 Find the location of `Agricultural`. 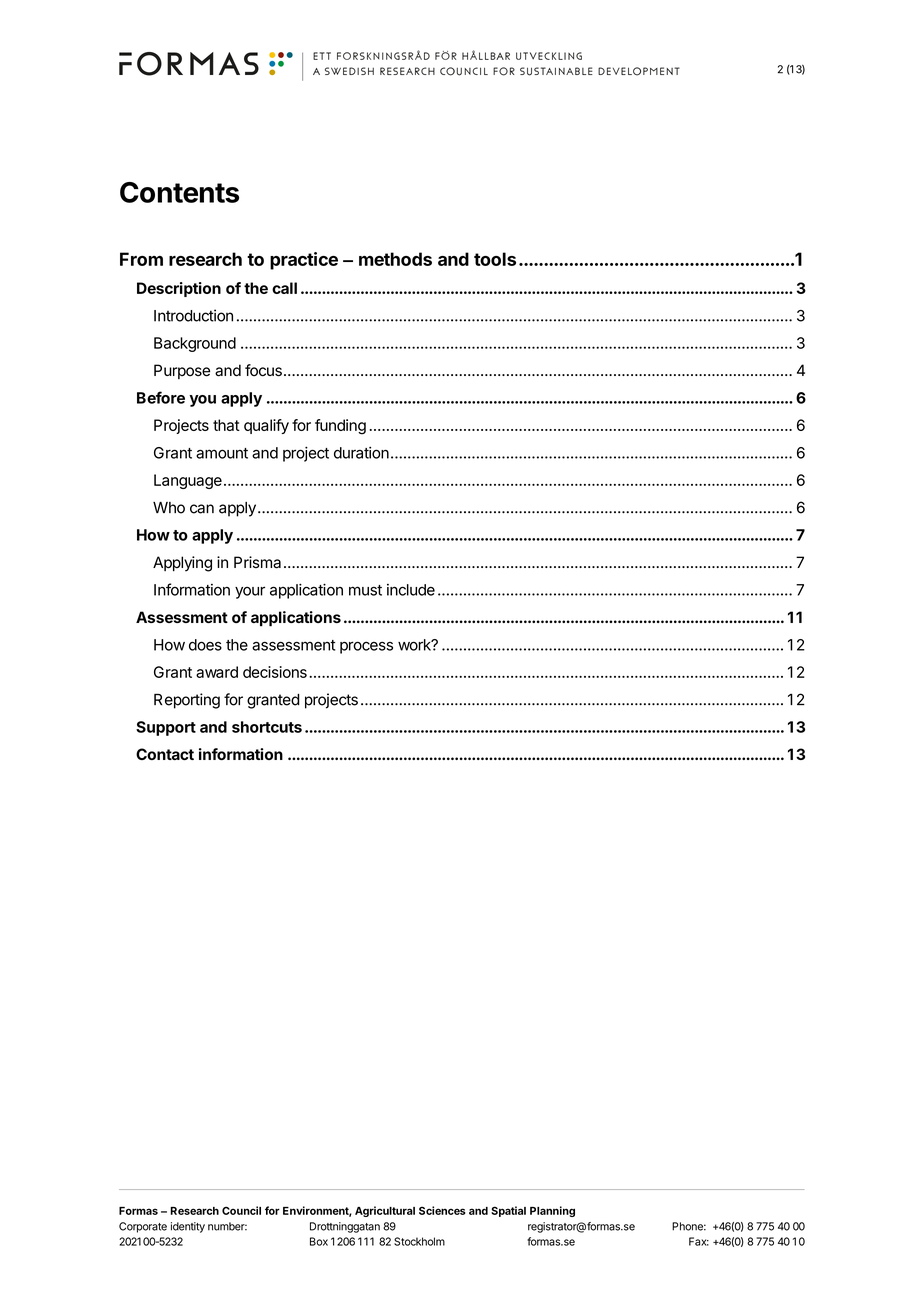

Agricultural is located at coordinates (385, 1211).
